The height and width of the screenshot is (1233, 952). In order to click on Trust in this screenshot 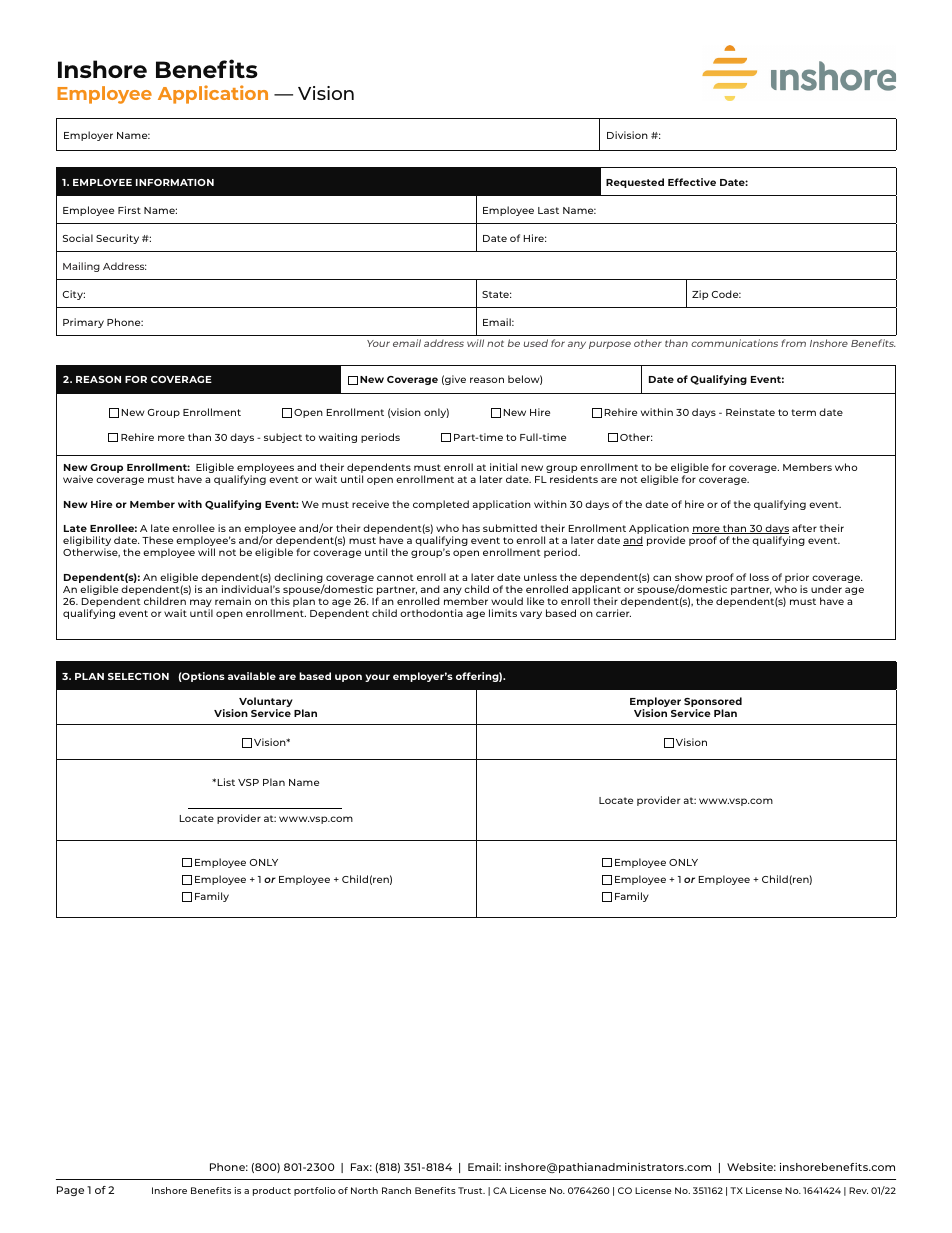, I will do `click(471, 1190)`.
